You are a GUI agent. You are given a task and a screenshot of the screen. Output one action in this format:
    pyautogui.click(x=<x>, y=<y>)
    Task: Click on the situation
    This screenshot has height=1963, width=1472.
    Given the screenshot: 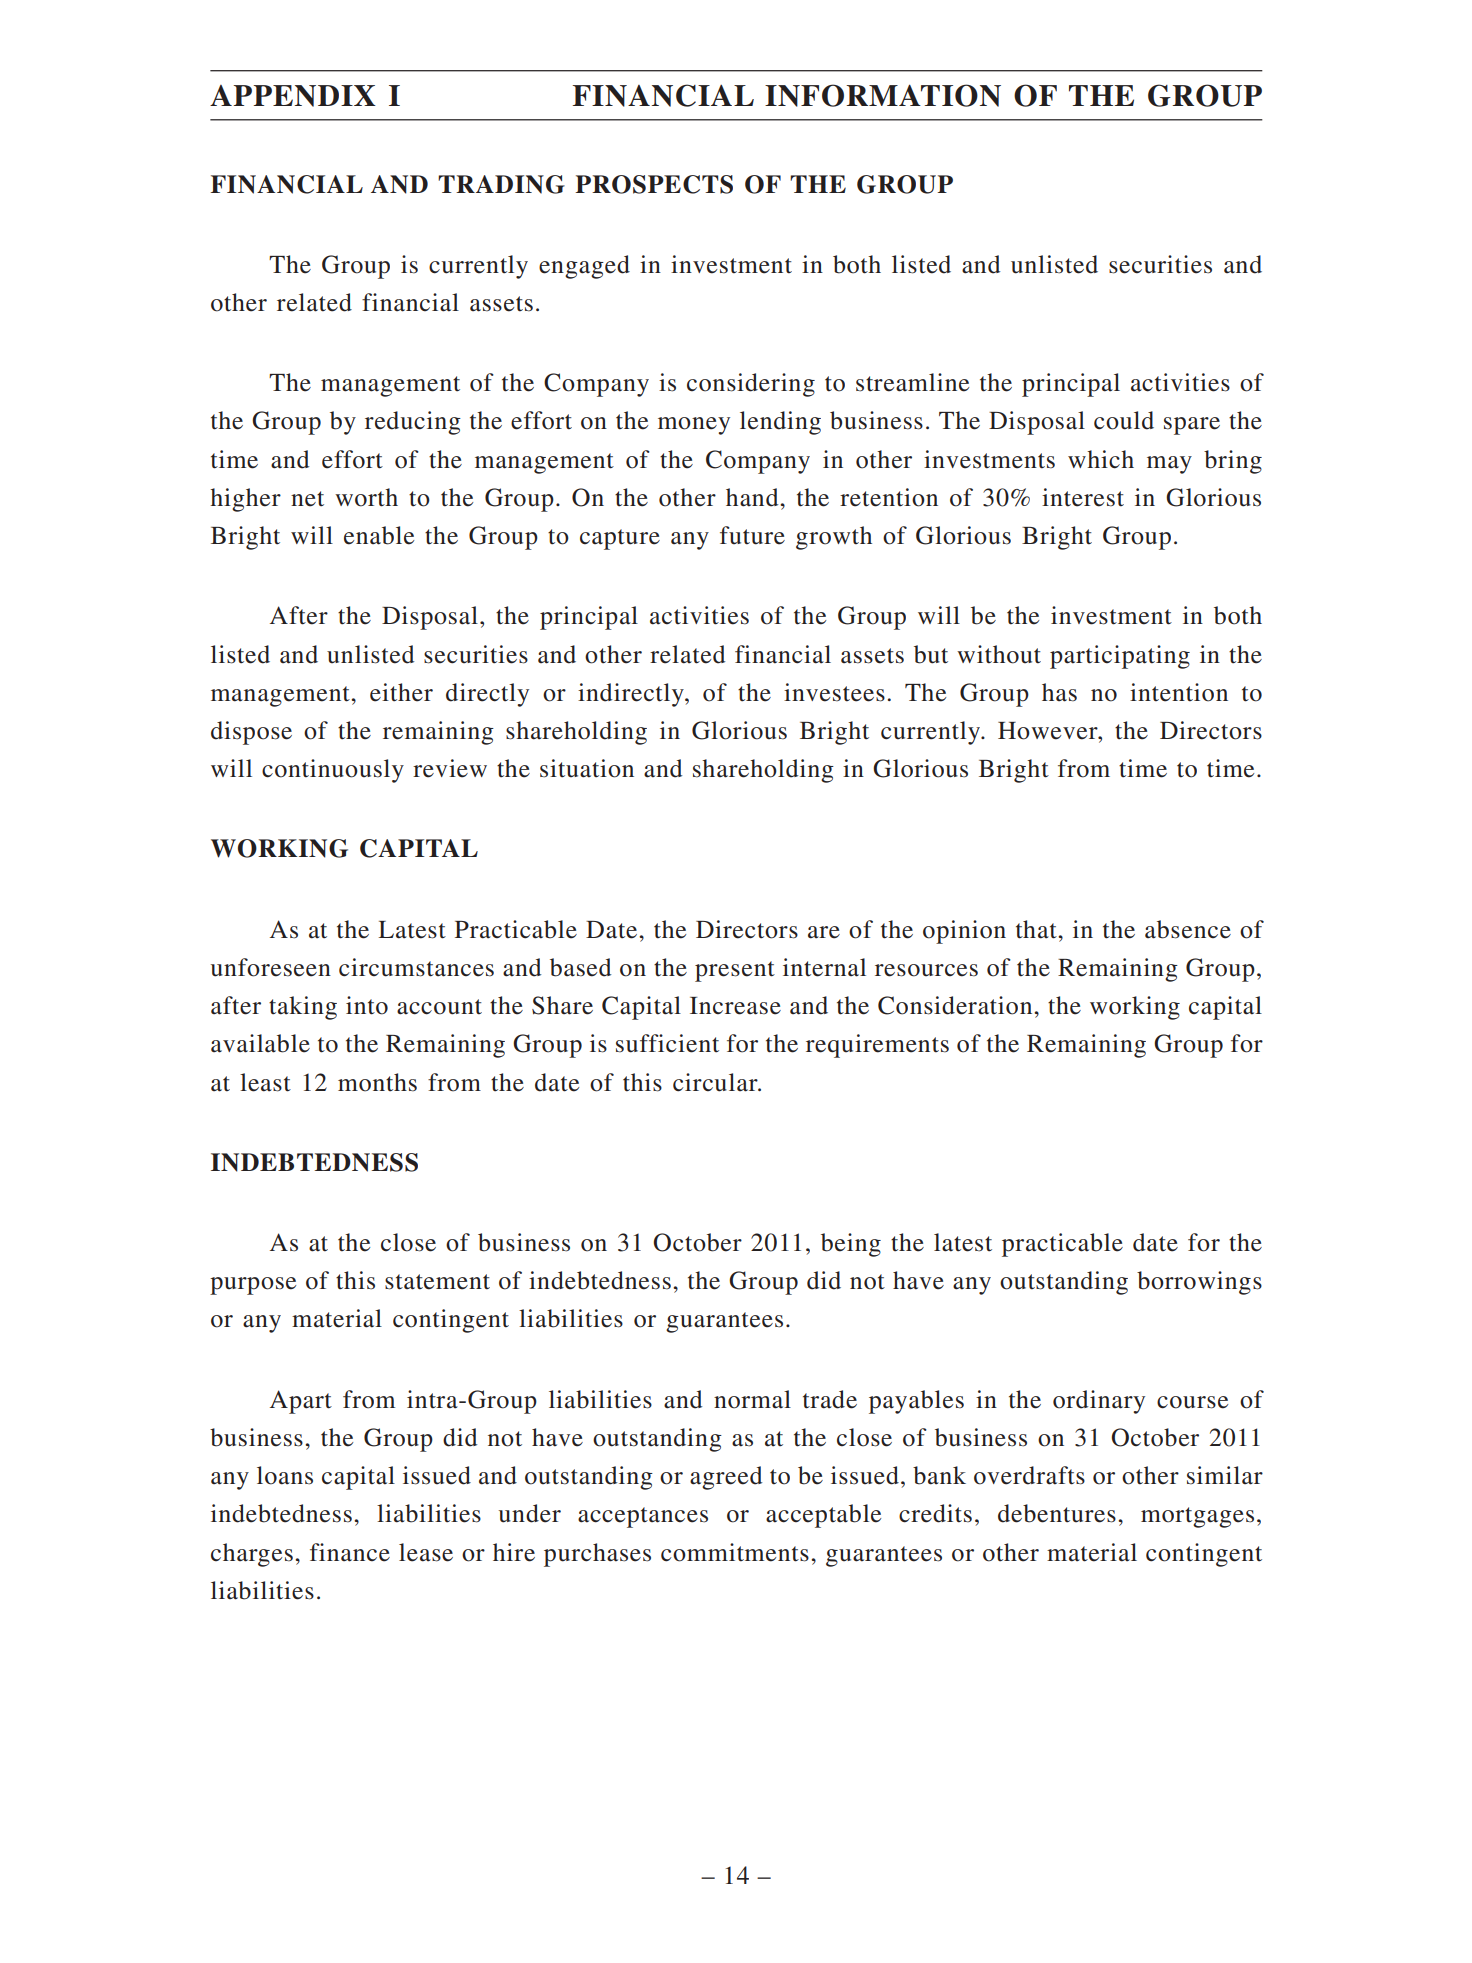 What is the action you would take?
    pyautogui.click(x=587, y=768)
